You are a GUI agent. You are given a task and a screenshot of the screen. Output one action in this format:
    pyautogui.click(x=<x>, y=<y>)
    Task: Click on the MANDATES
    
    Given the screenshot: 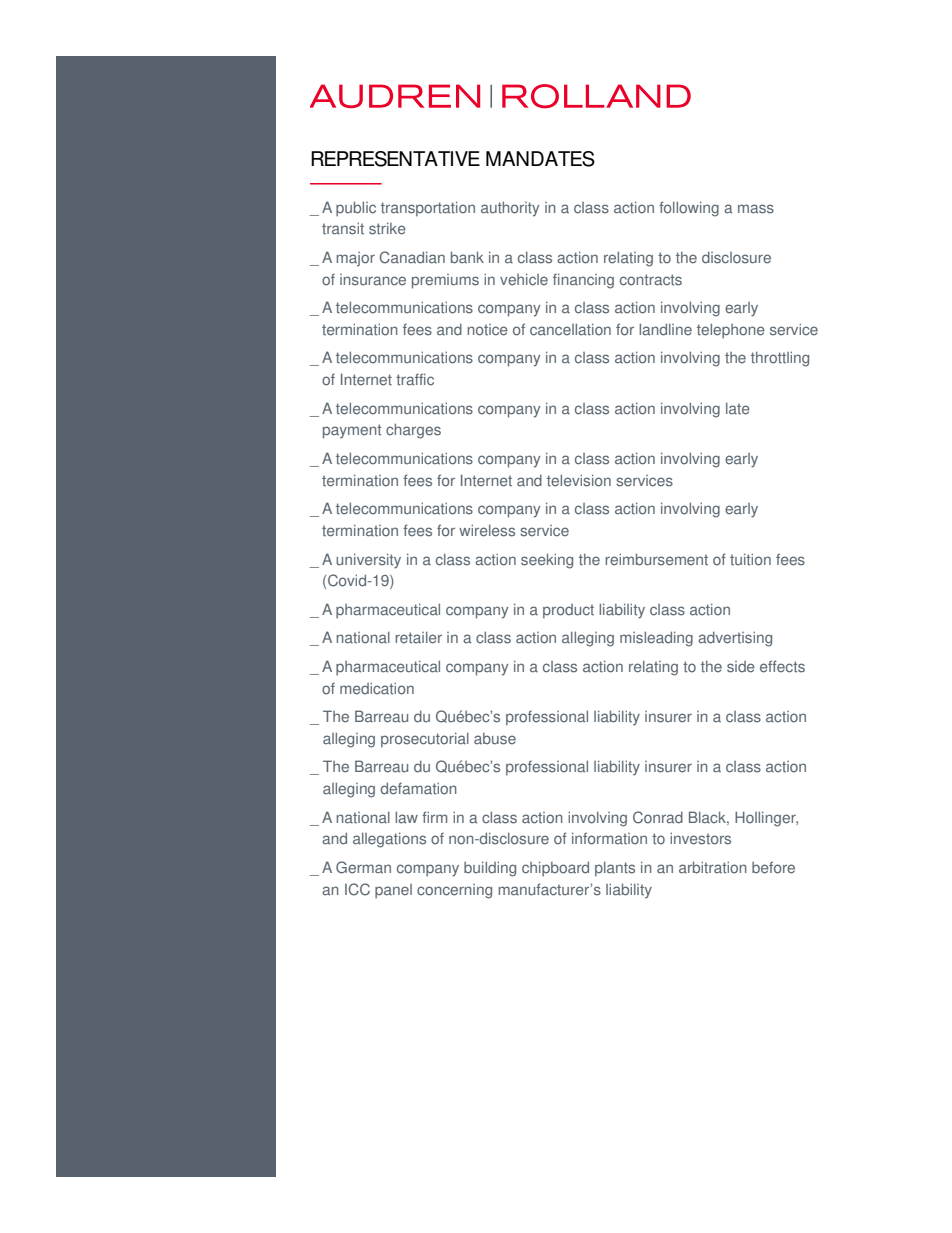 What is the action you would take?
    pyautogui.click(x=540, y=159)
